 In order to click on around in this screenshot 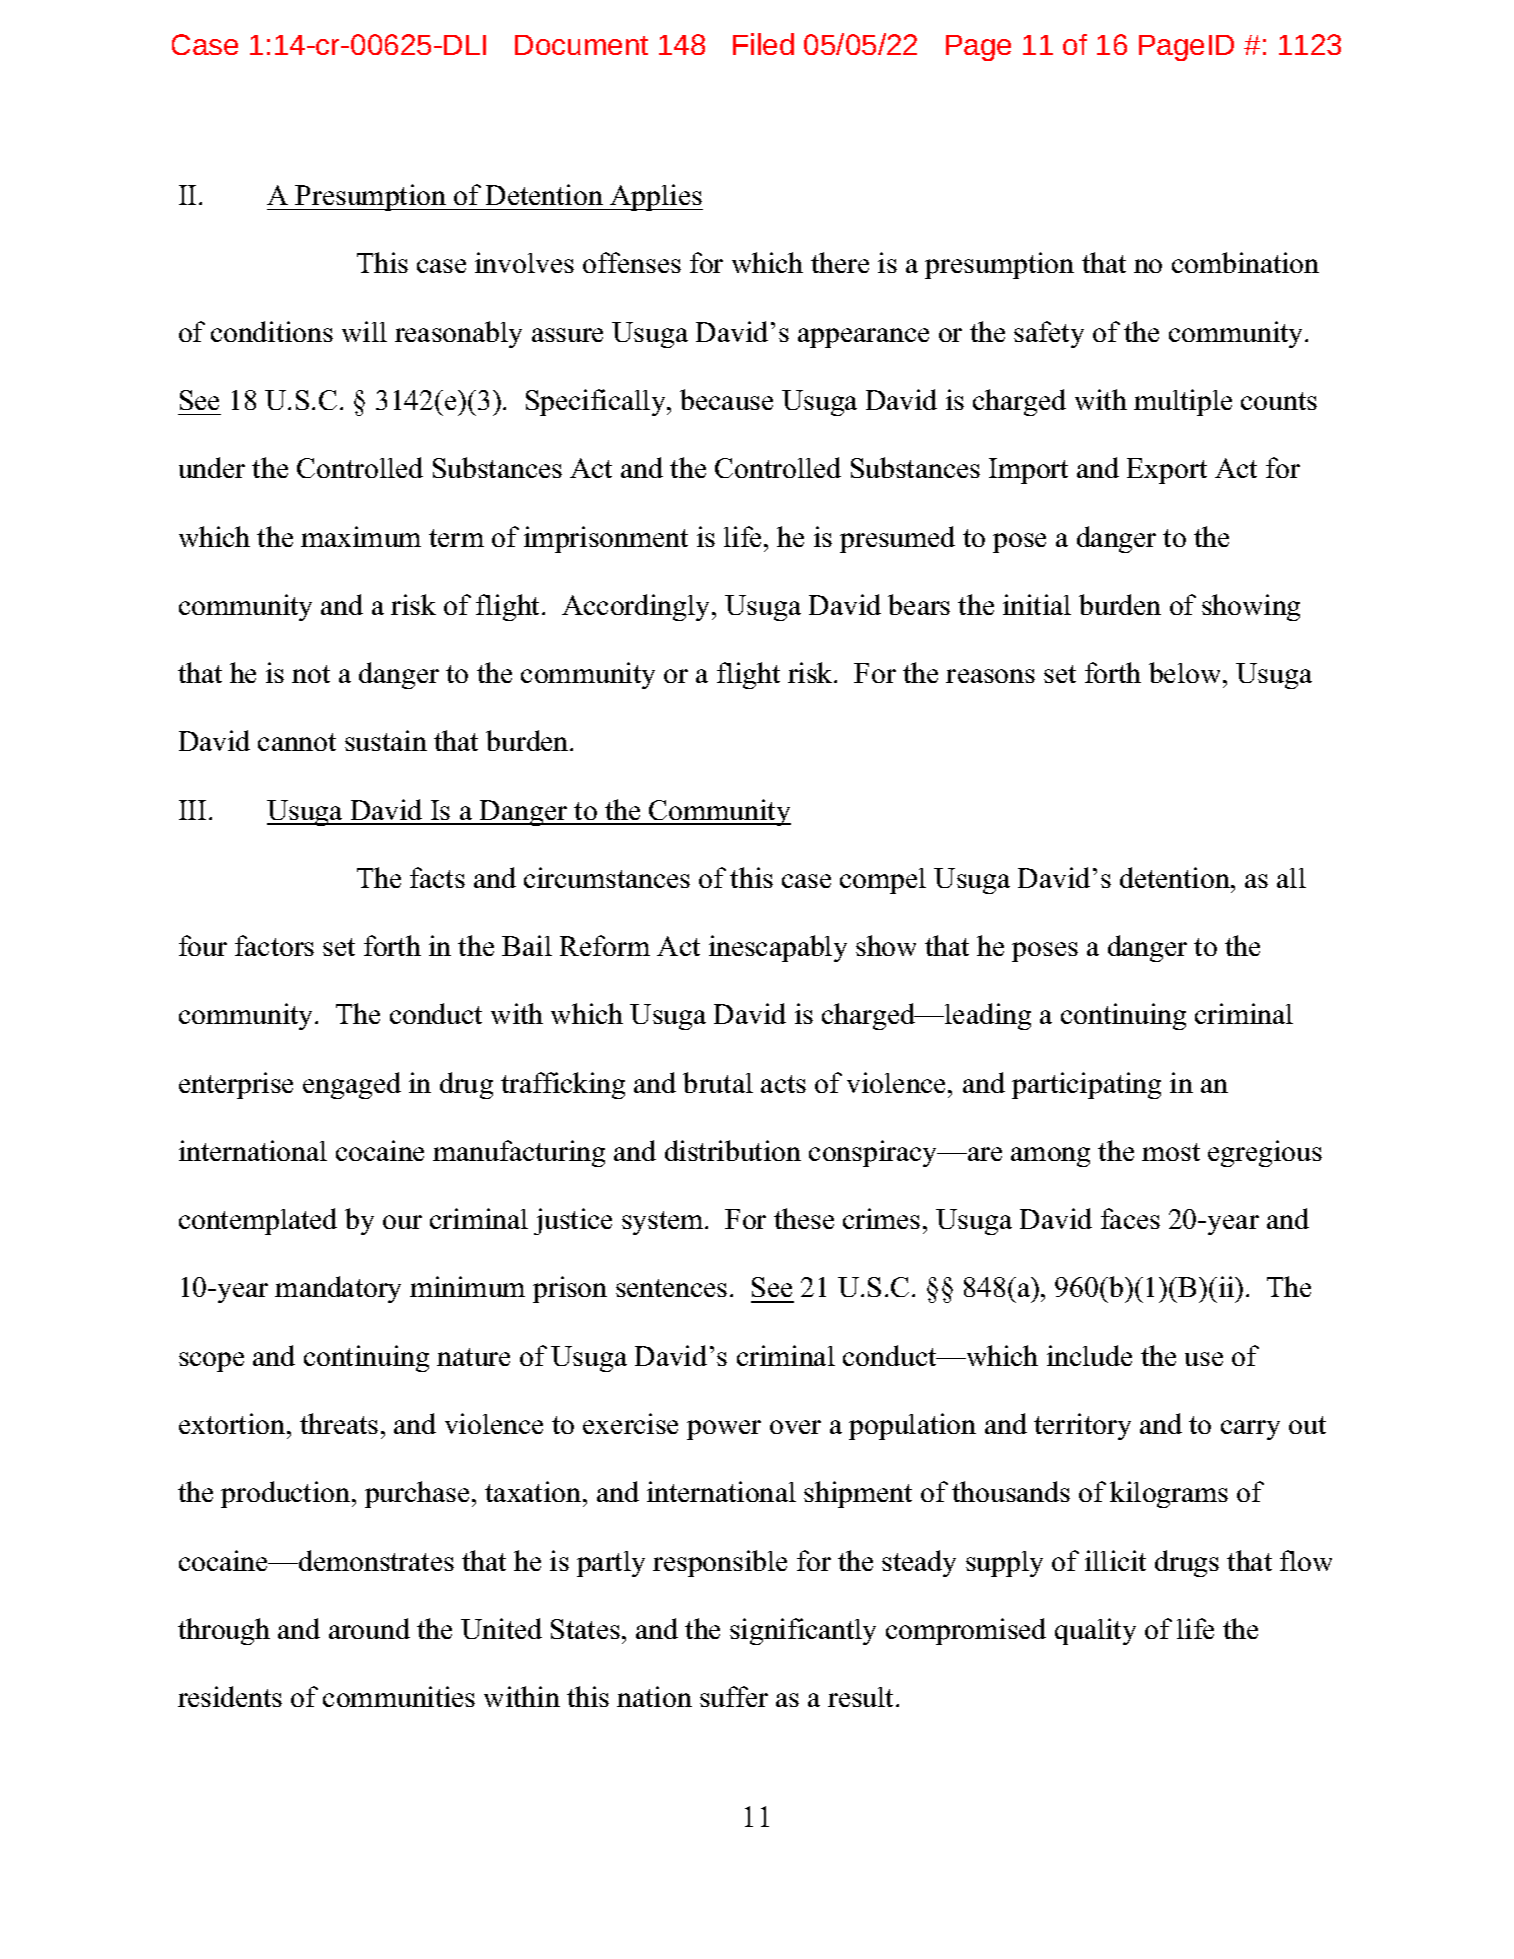, I will do `click(369, 1628)`.
